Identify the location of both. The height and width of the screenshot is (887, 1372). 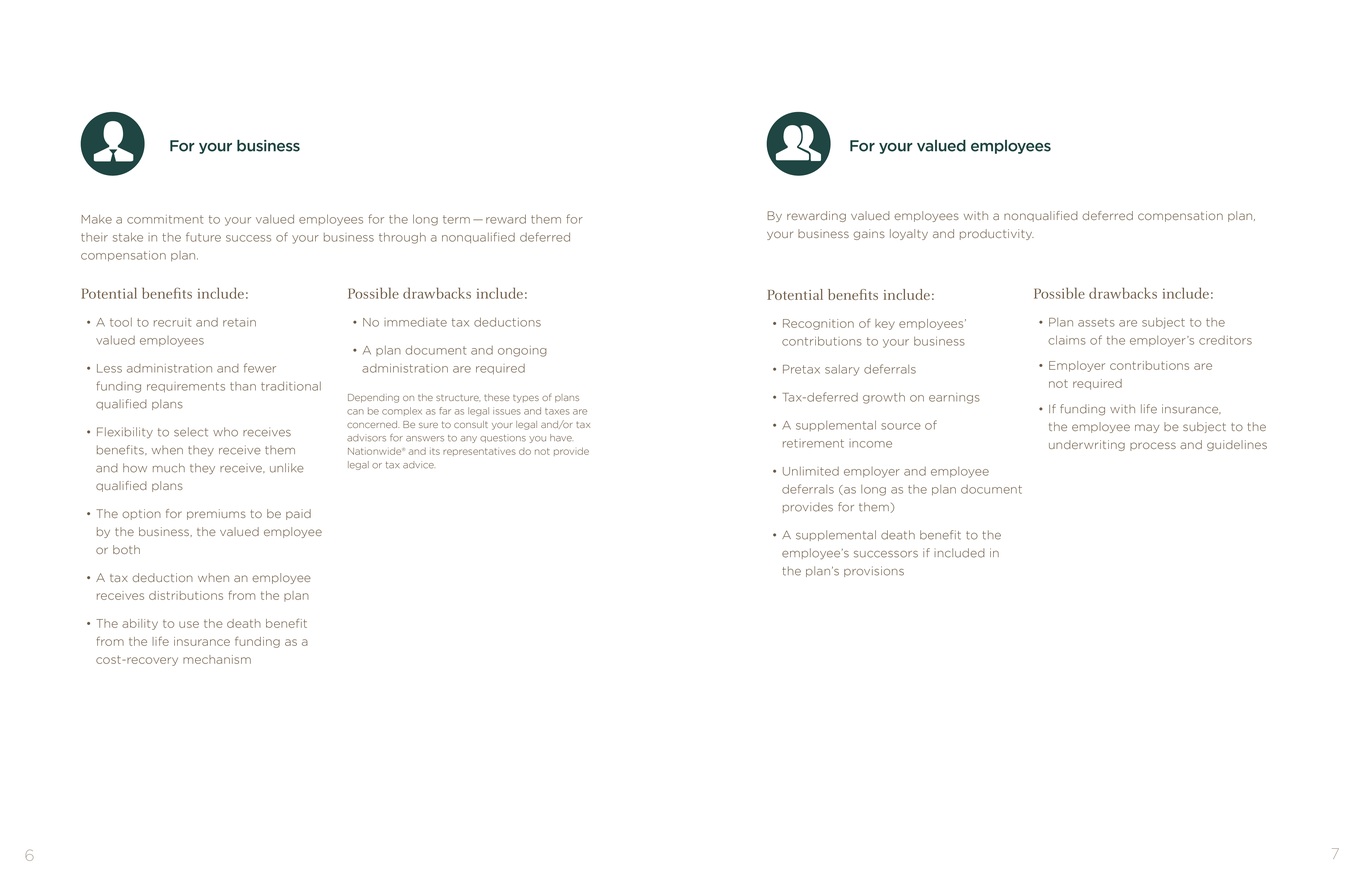
(126, 549).
